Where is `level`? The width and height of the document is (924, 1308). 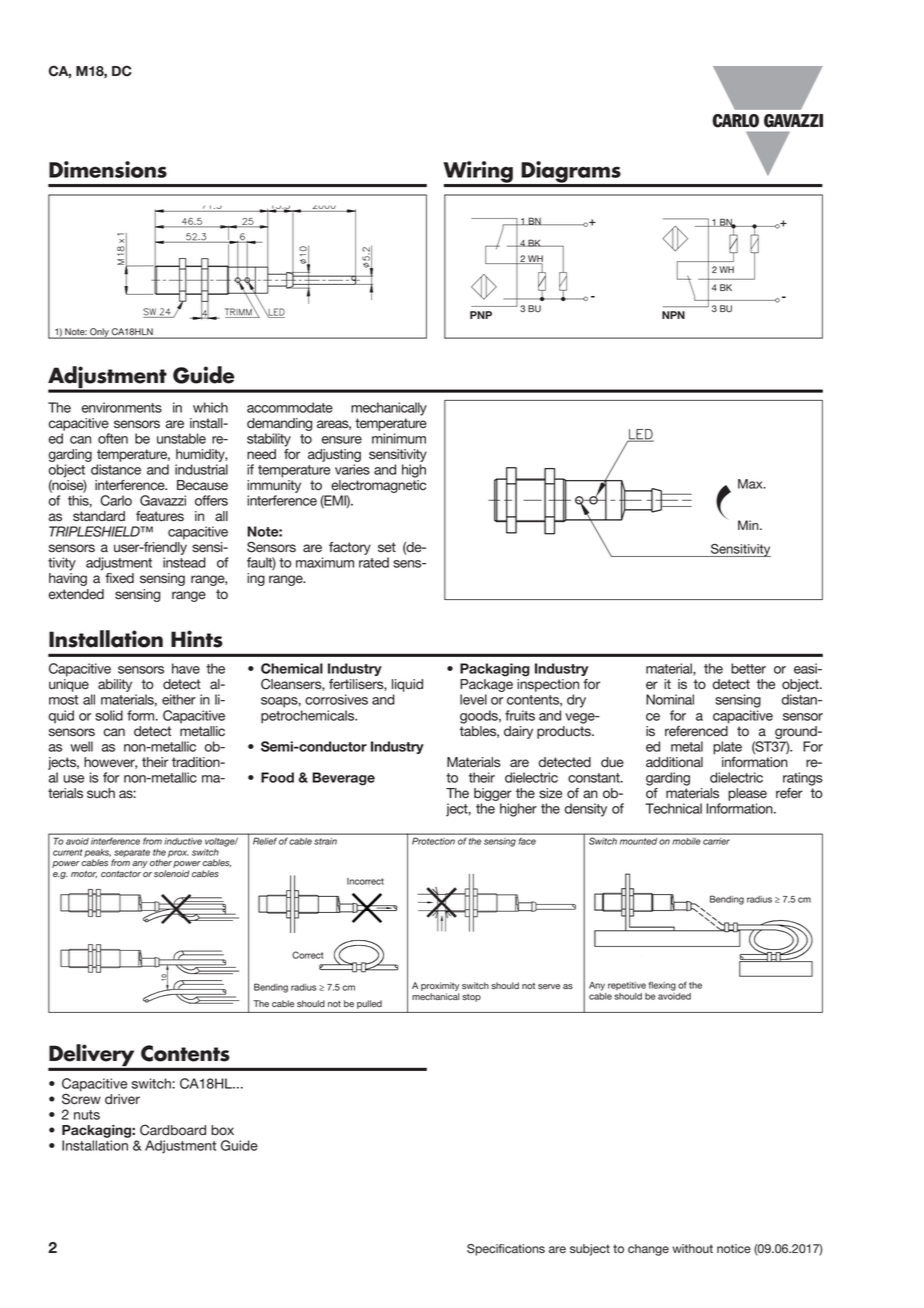 level is located at coordinates (473, 699).
